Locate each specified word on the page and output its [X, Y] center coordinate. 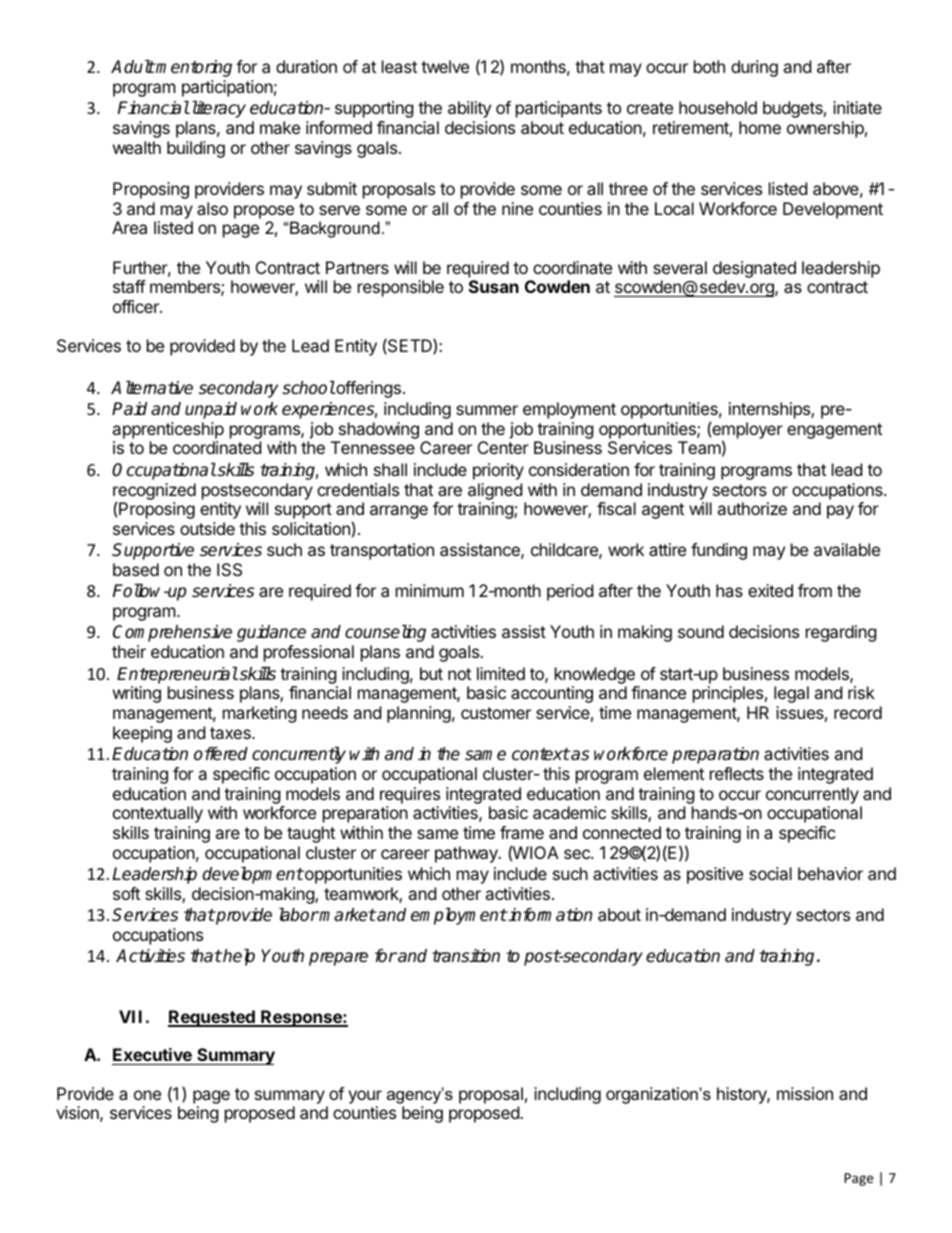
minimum [430, 590]
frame [522, 832]
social [770, 873]
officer [137, 306]
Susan [494, 286]
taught [311, 834]
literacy [217, 109]
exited [770, 590]
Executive [152, 1054]
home [760, 127]
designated [754, 269]
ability [469, 109]
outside [207, 528]
